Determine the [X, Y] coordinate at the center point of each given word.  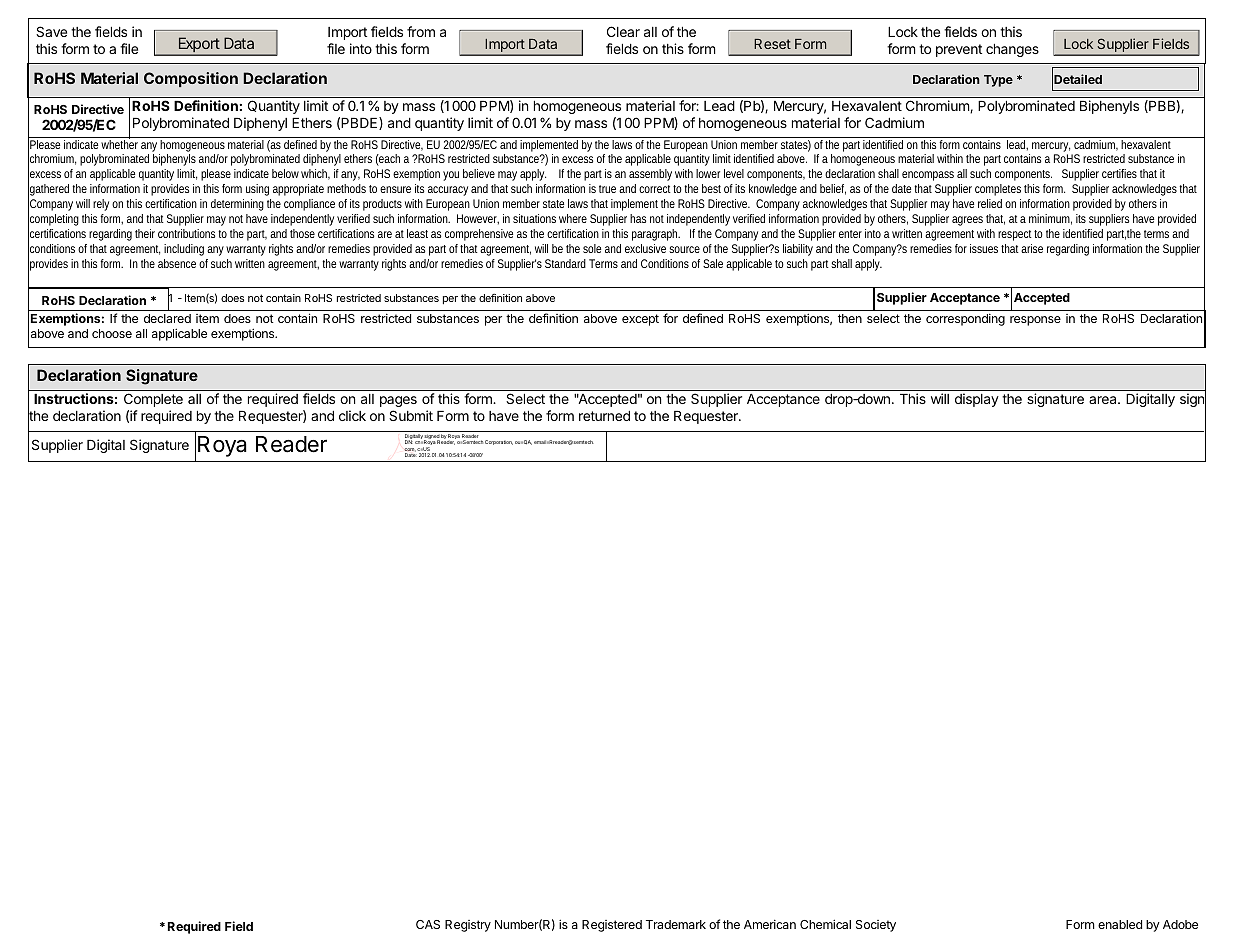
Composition [191, 79]
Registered [612, 926]
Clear [623, 31]
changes [1012, 50]
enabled [1120, 924]
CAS [428, 924]
